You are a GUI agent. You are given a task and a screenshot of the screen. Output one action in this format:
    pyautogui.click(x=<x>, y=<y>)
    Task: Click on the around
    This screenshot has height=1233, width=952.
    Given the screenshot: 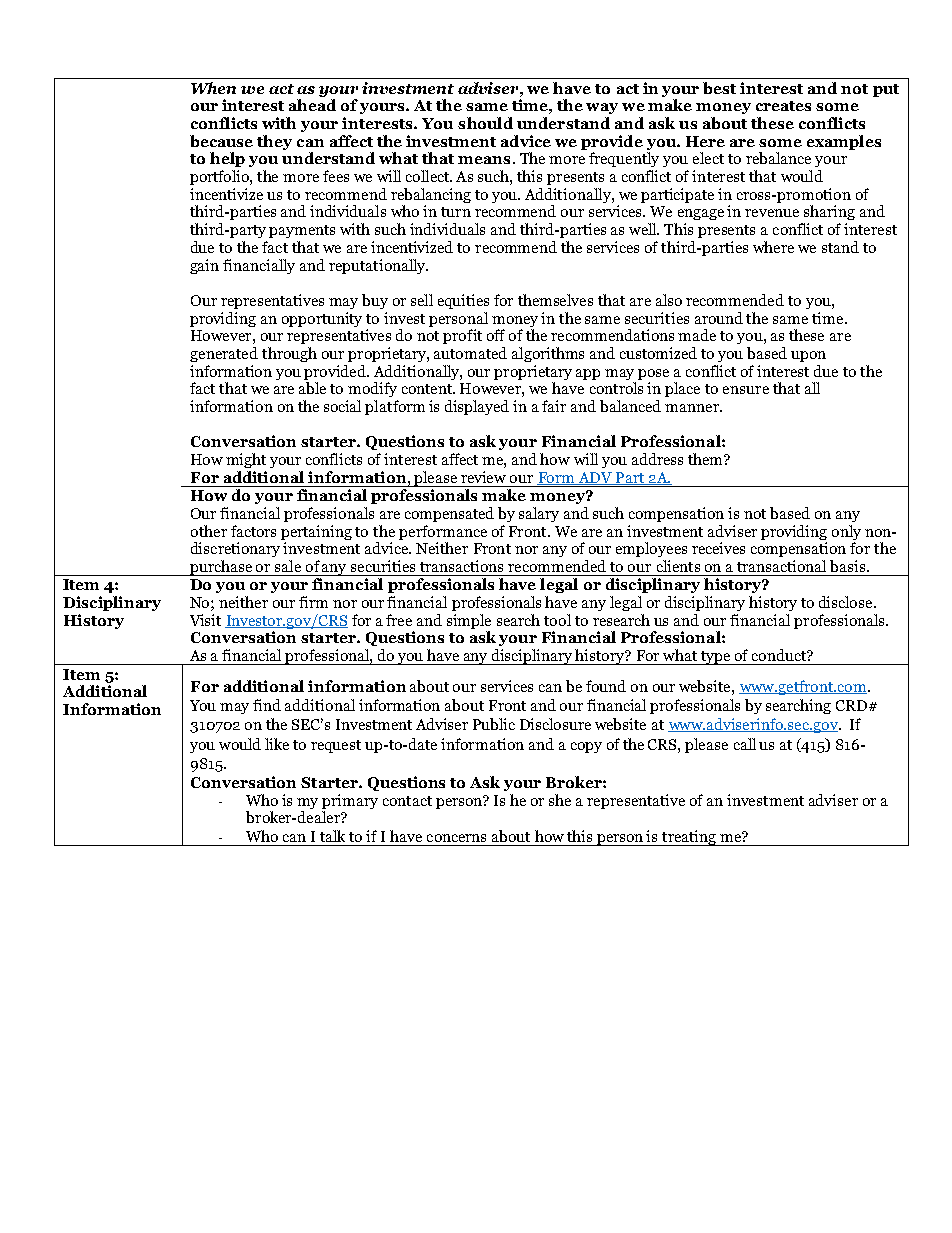 What is the action you would take?
    pyautogui.click(x=719, y=318)
